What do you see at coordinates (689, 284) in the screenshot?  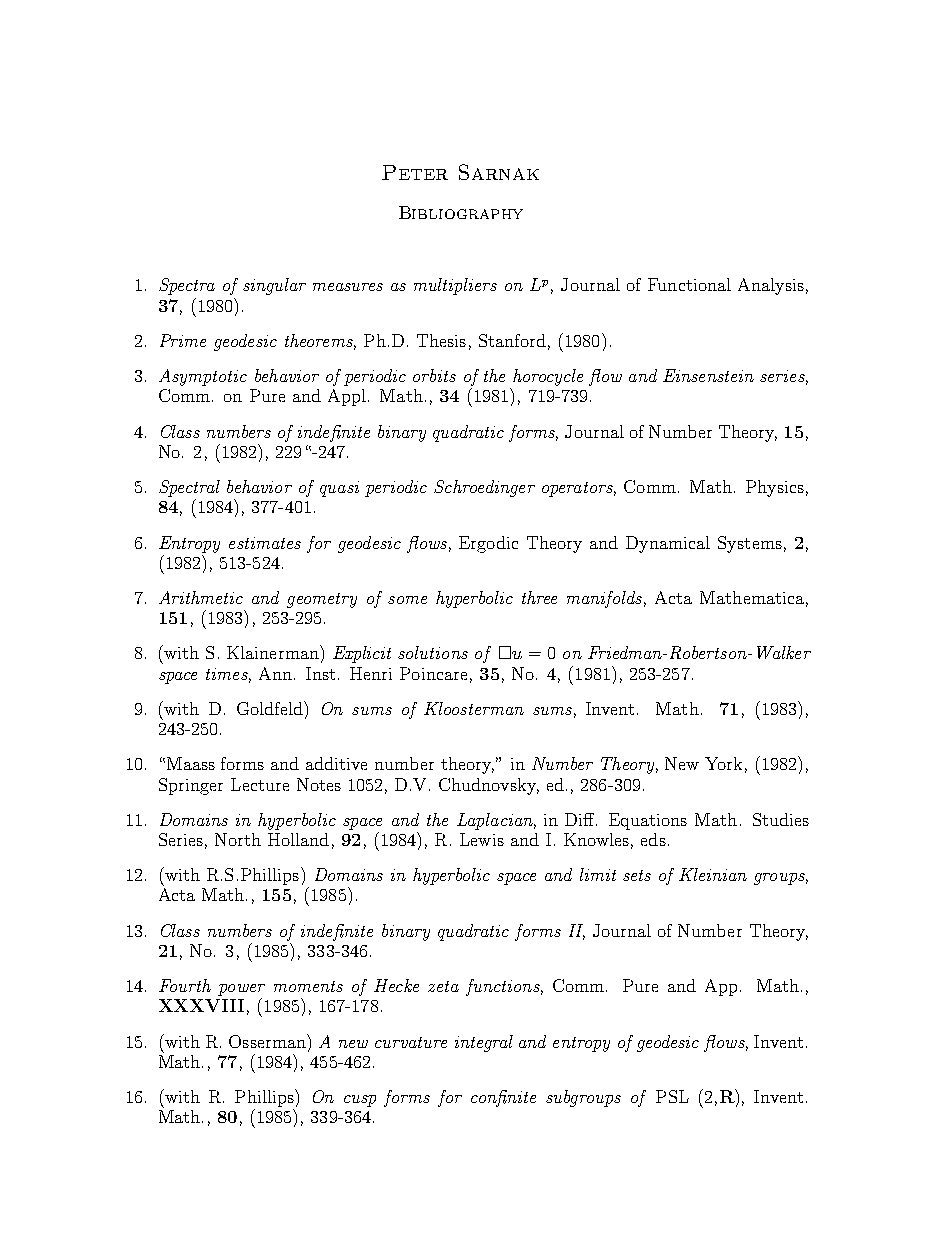 I see `Functional` at bounding box center [689, 284].
